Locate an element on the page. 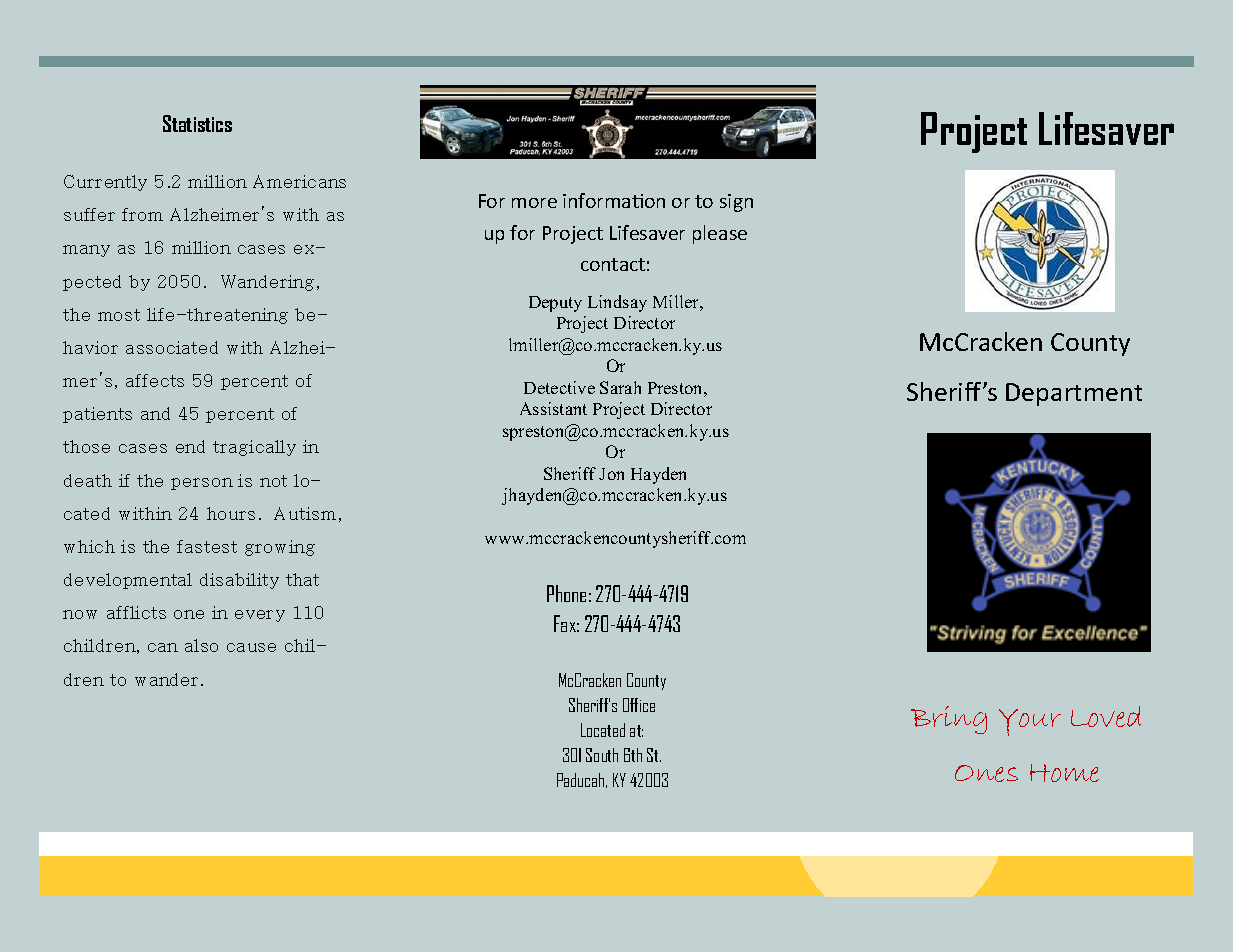 The image size is (1233, 952). Lindsay is located at coordinates (617, 303).
